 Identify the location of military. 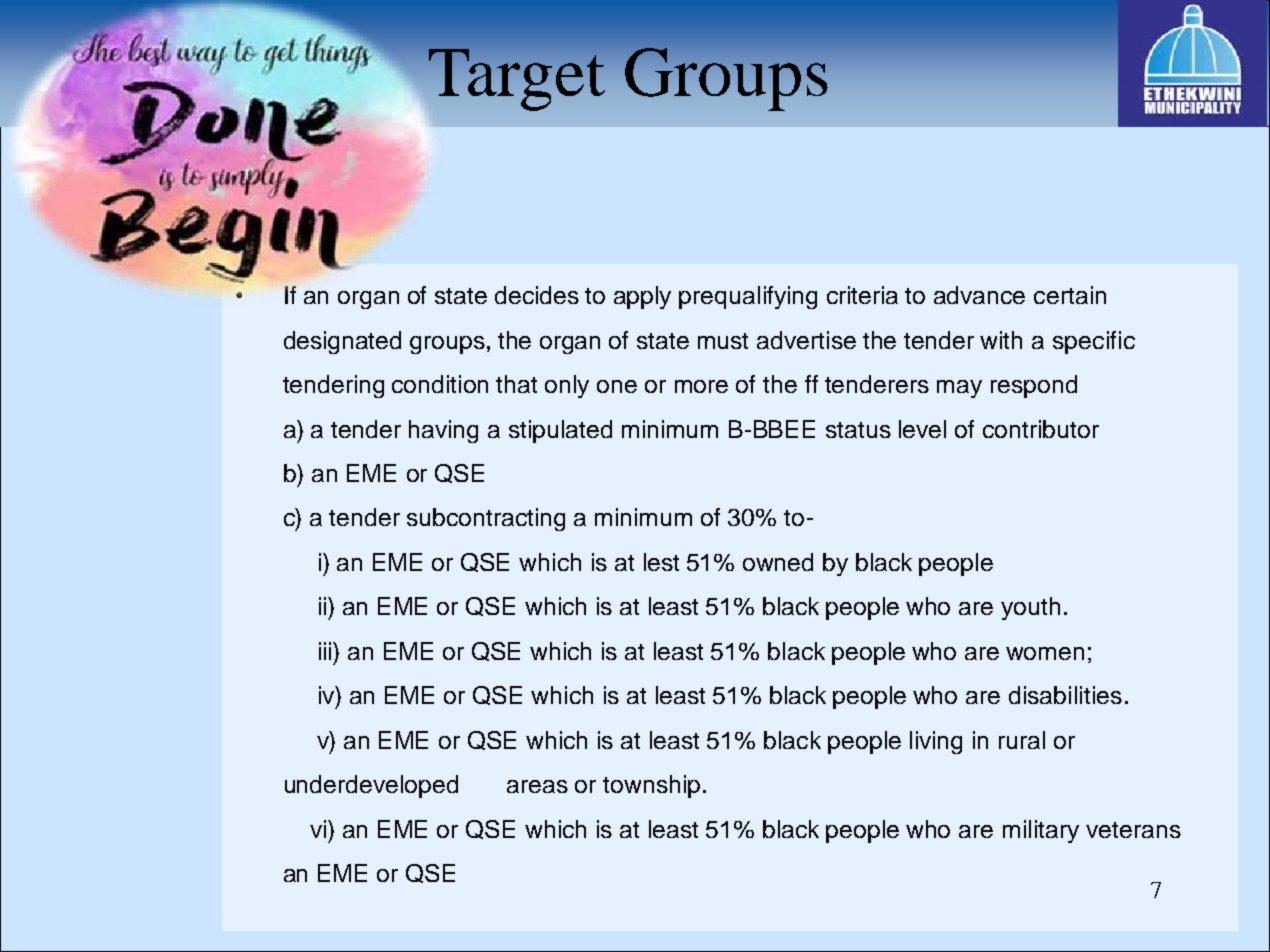
(1041, 831).
